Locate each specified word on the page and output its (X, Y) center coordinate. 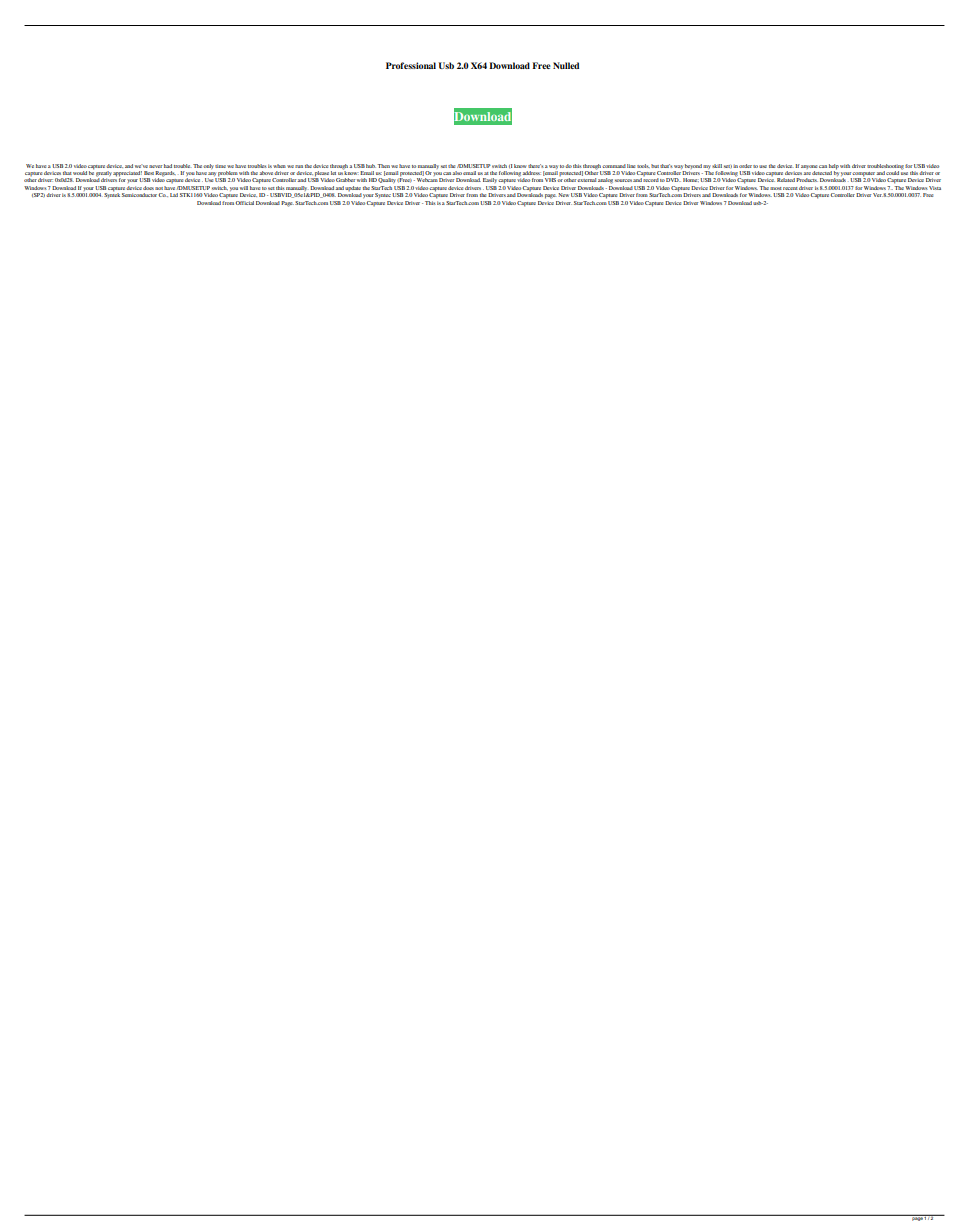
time (220, 166)
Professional (411, 65)
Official (245, 203)
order (745, 166)
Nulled (566, 65)
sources (623, 180)
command (614, 166)
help (834, 167)
